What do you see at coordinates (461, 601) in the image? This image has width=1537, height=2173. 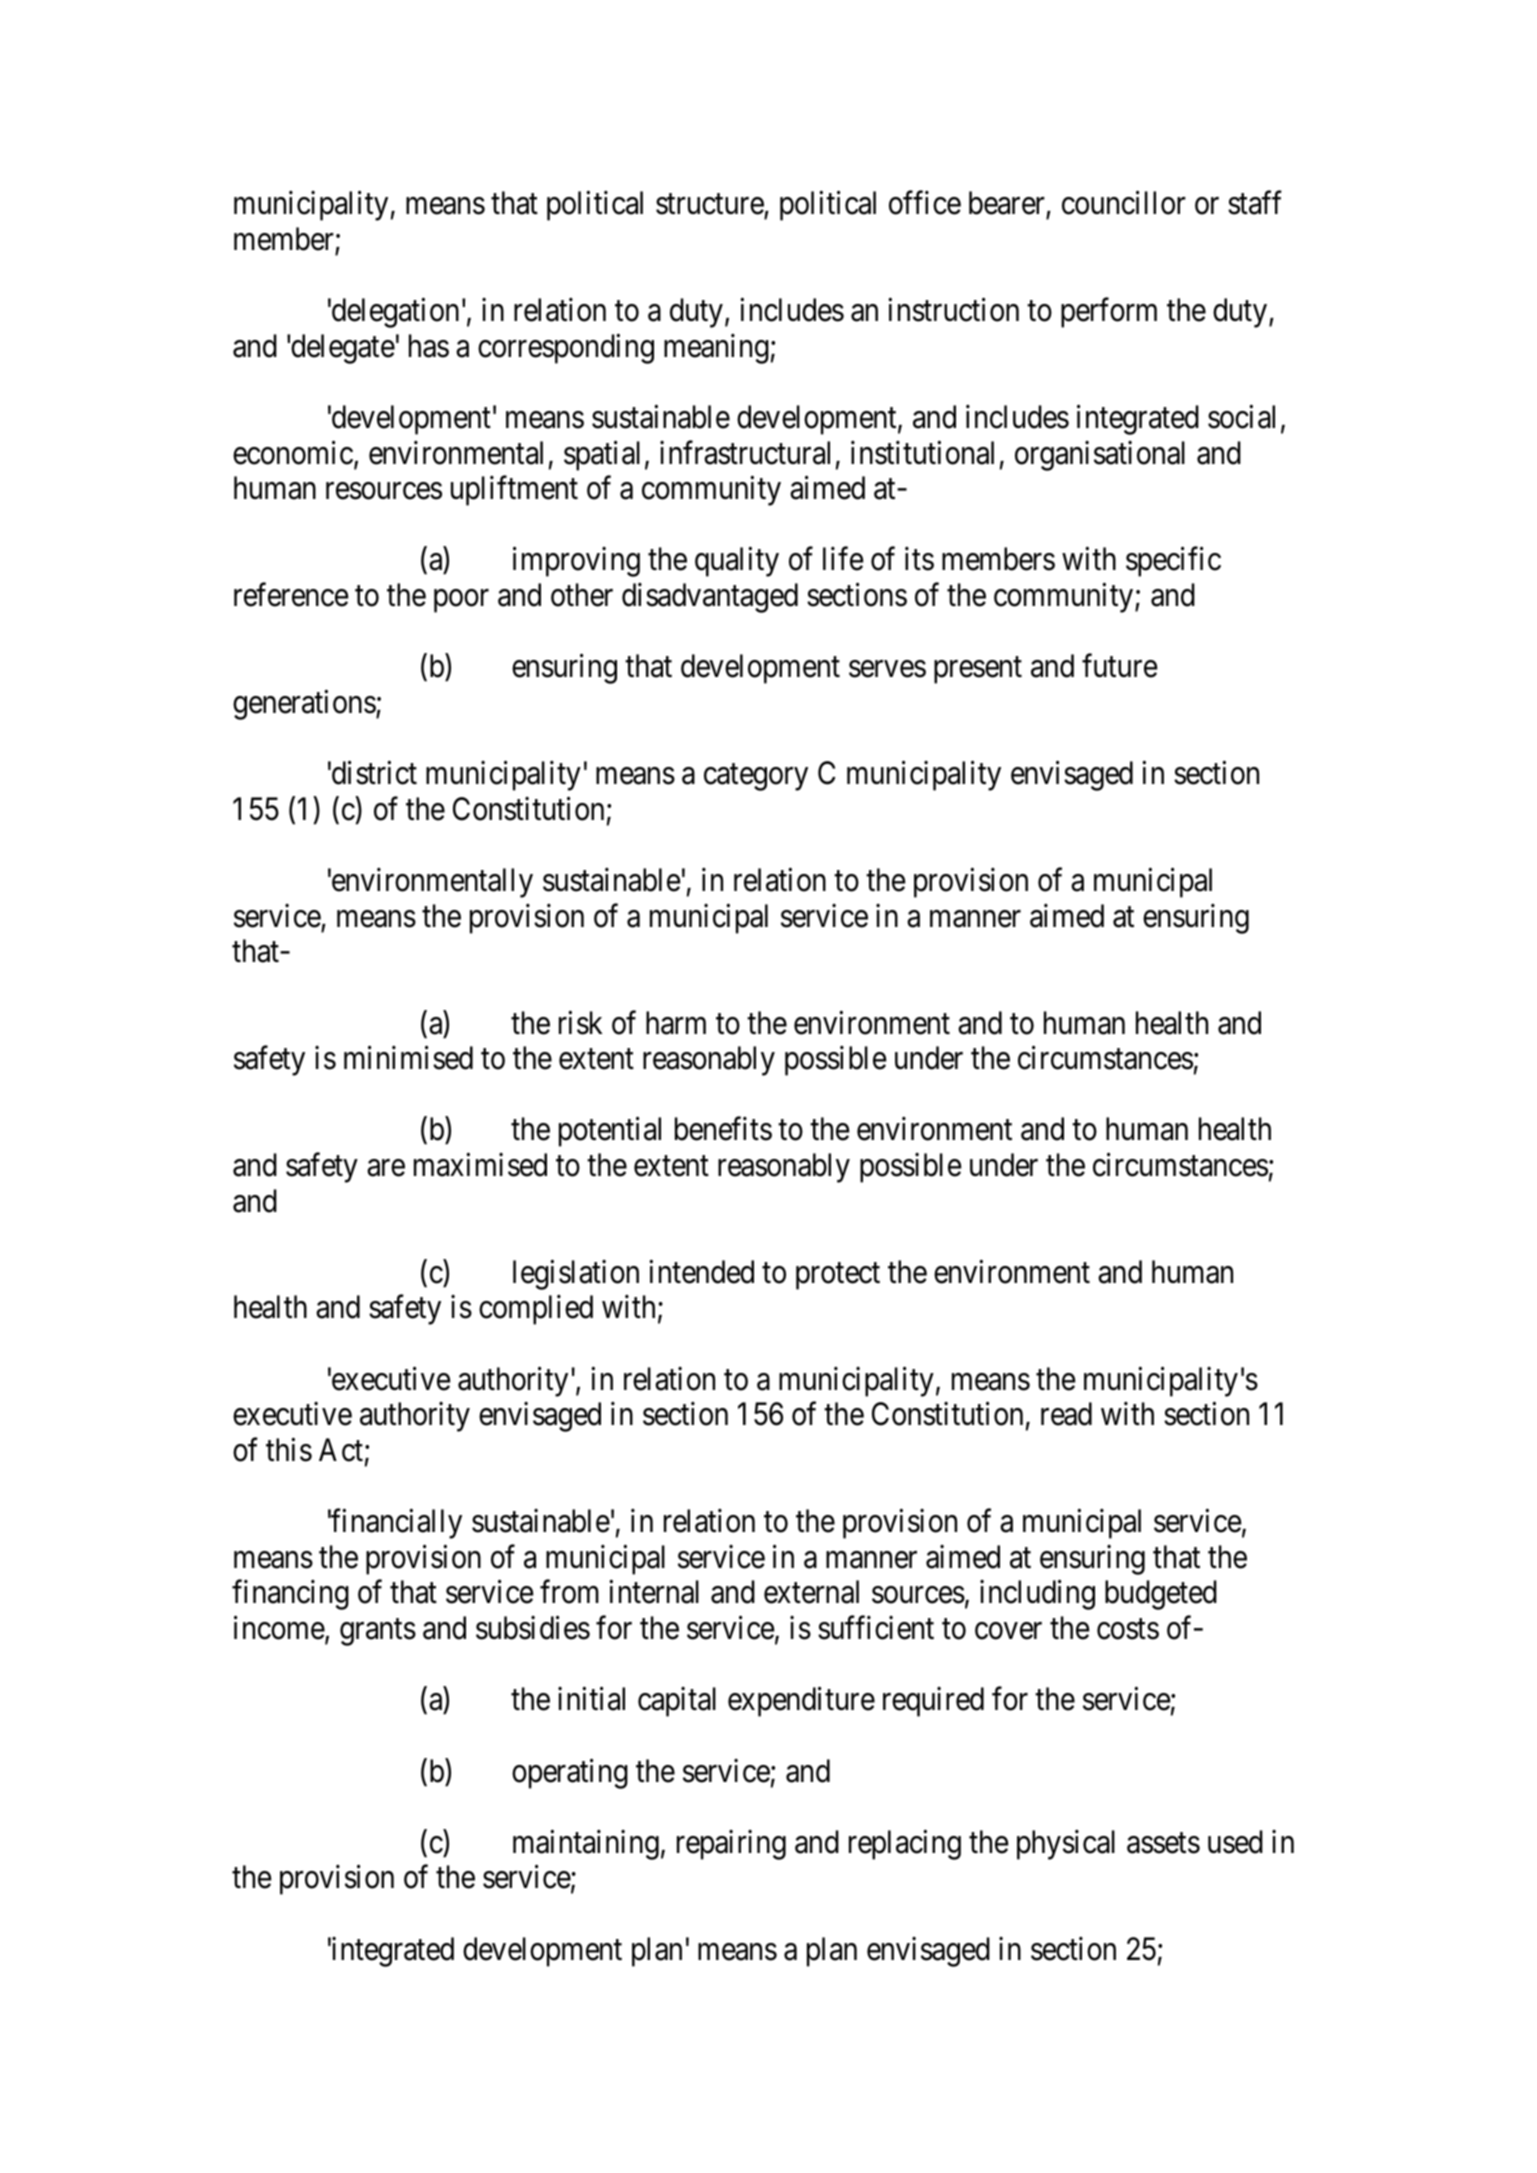 I see `poor` at bounding box center [461, 601].
